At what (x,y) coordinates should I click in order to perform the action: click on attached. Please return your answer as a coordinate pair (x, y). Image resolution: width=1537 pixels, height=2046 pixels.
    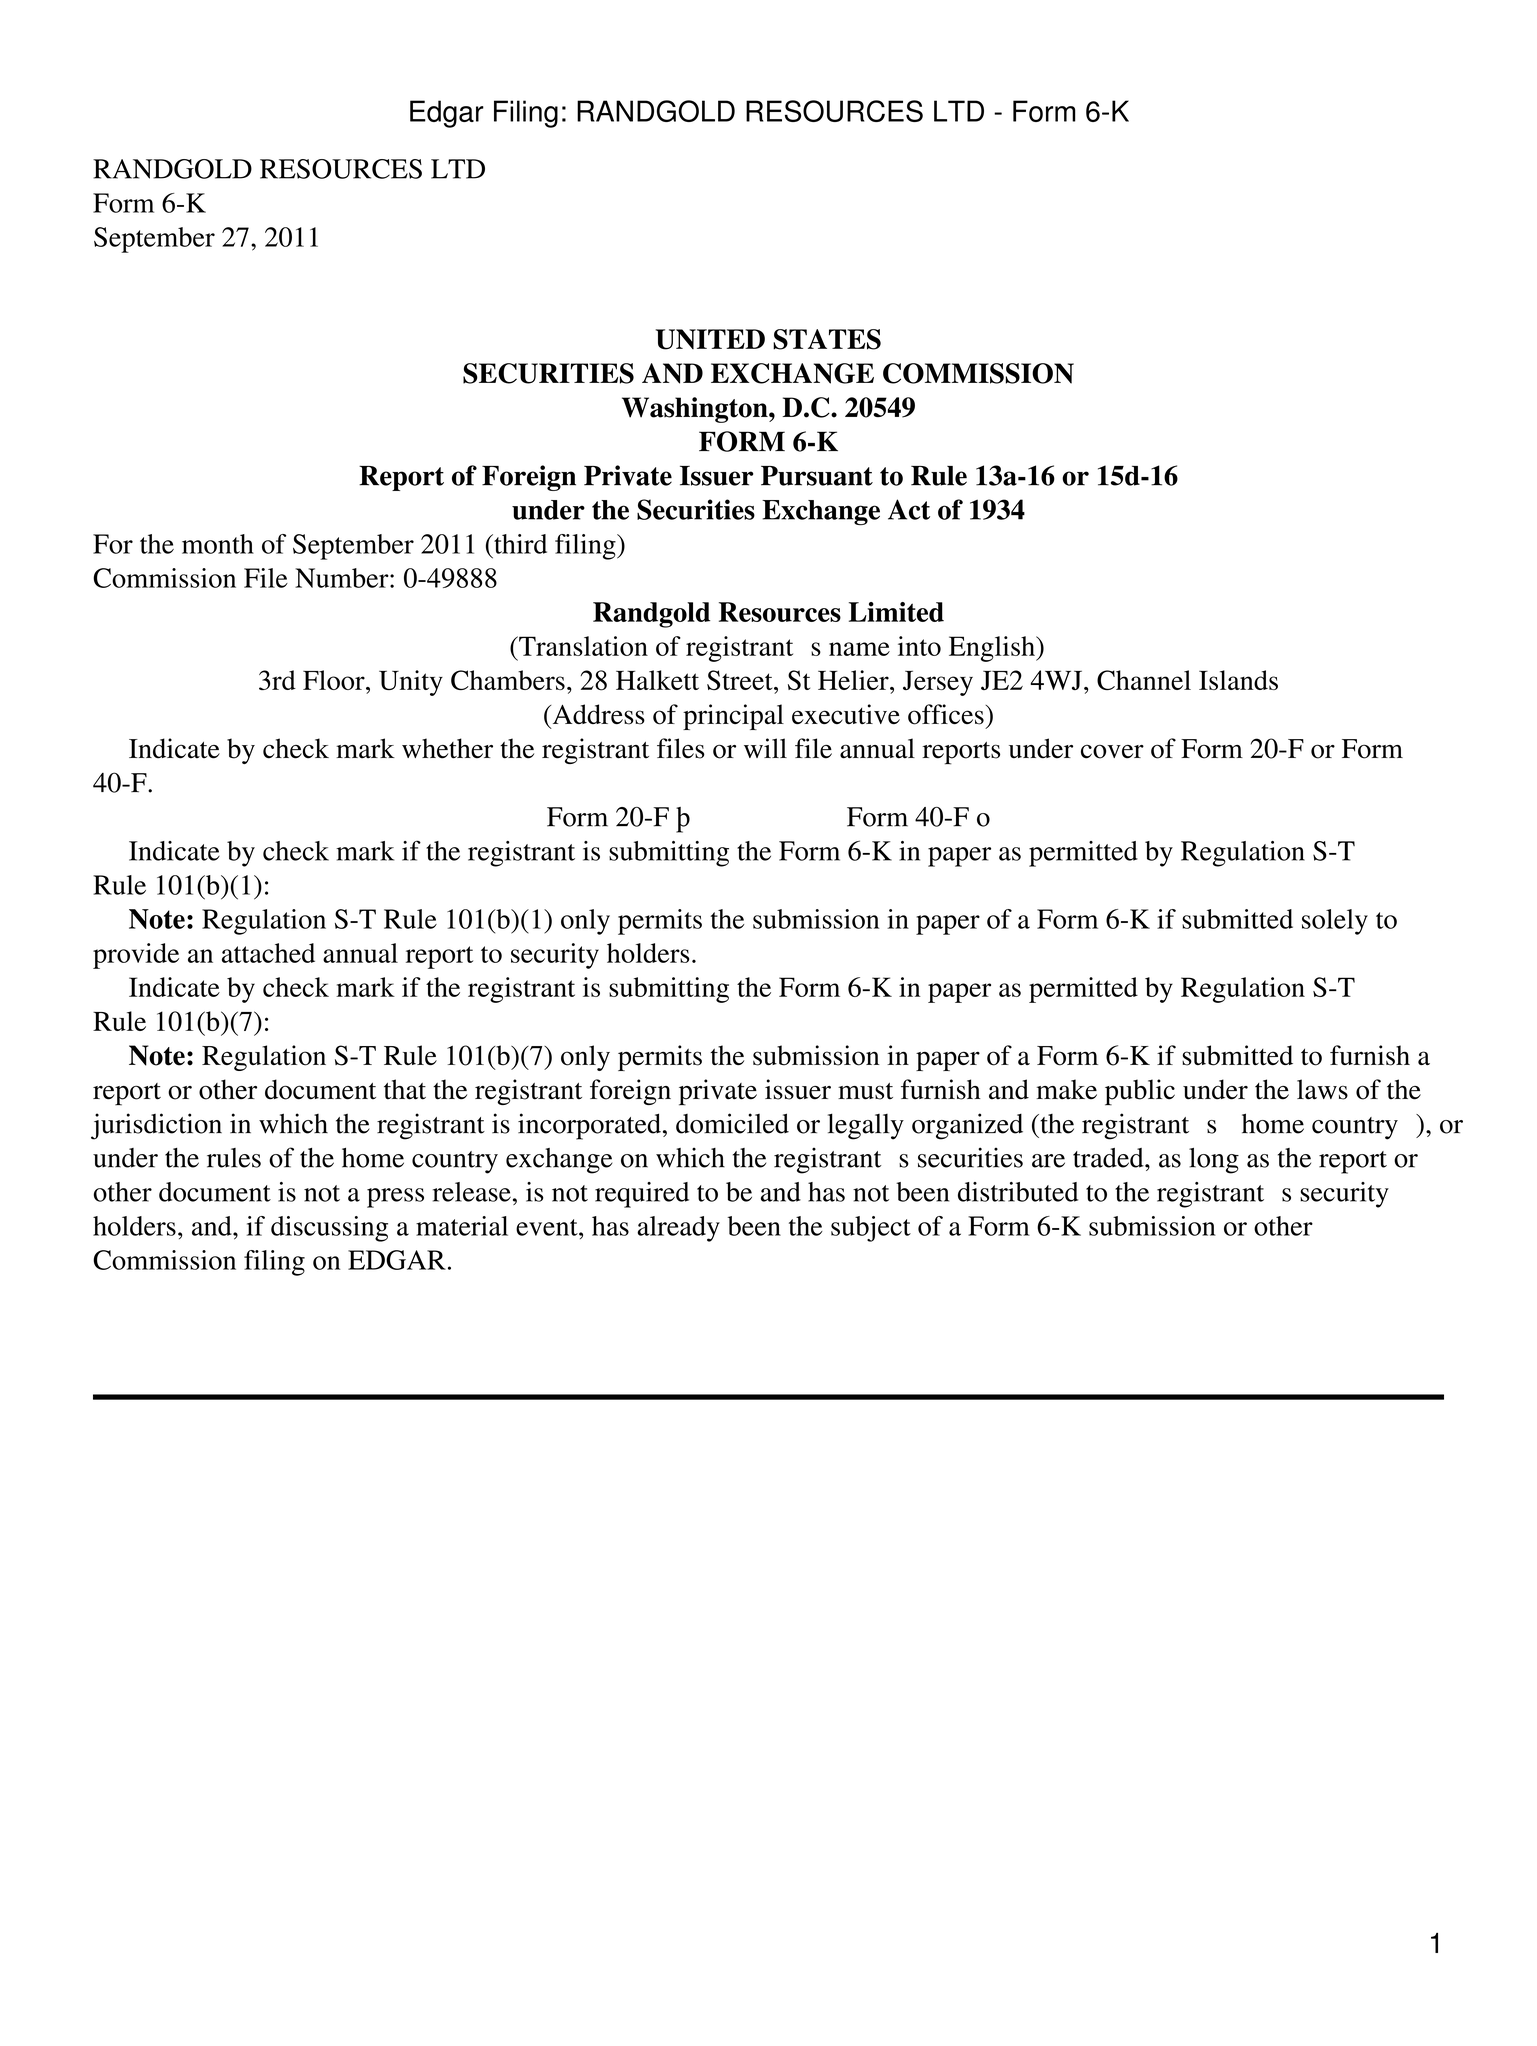
    Looking at the image, I should click on (268, 953).
